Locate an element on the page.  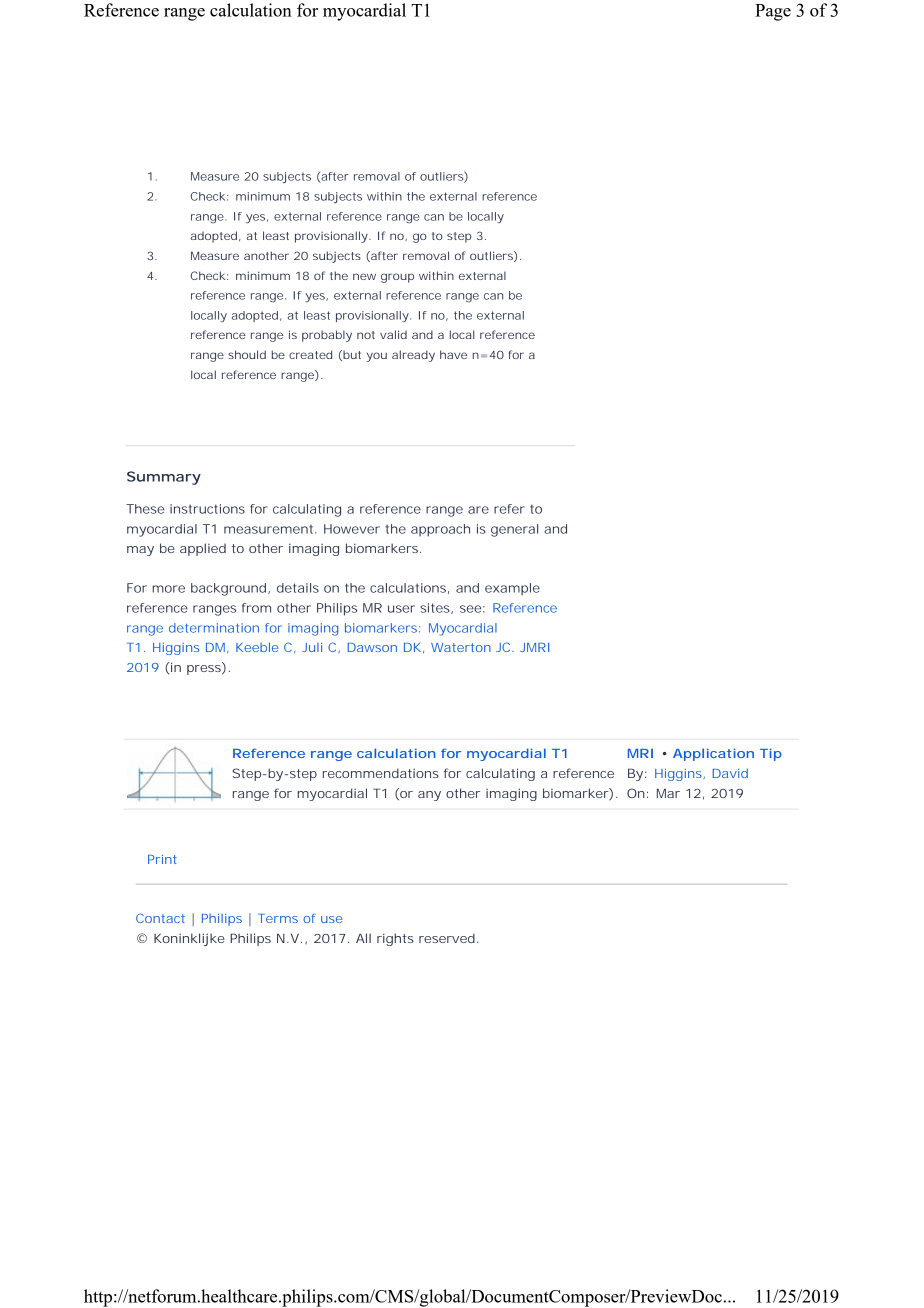
determination is located at coordinates (214, 628).
